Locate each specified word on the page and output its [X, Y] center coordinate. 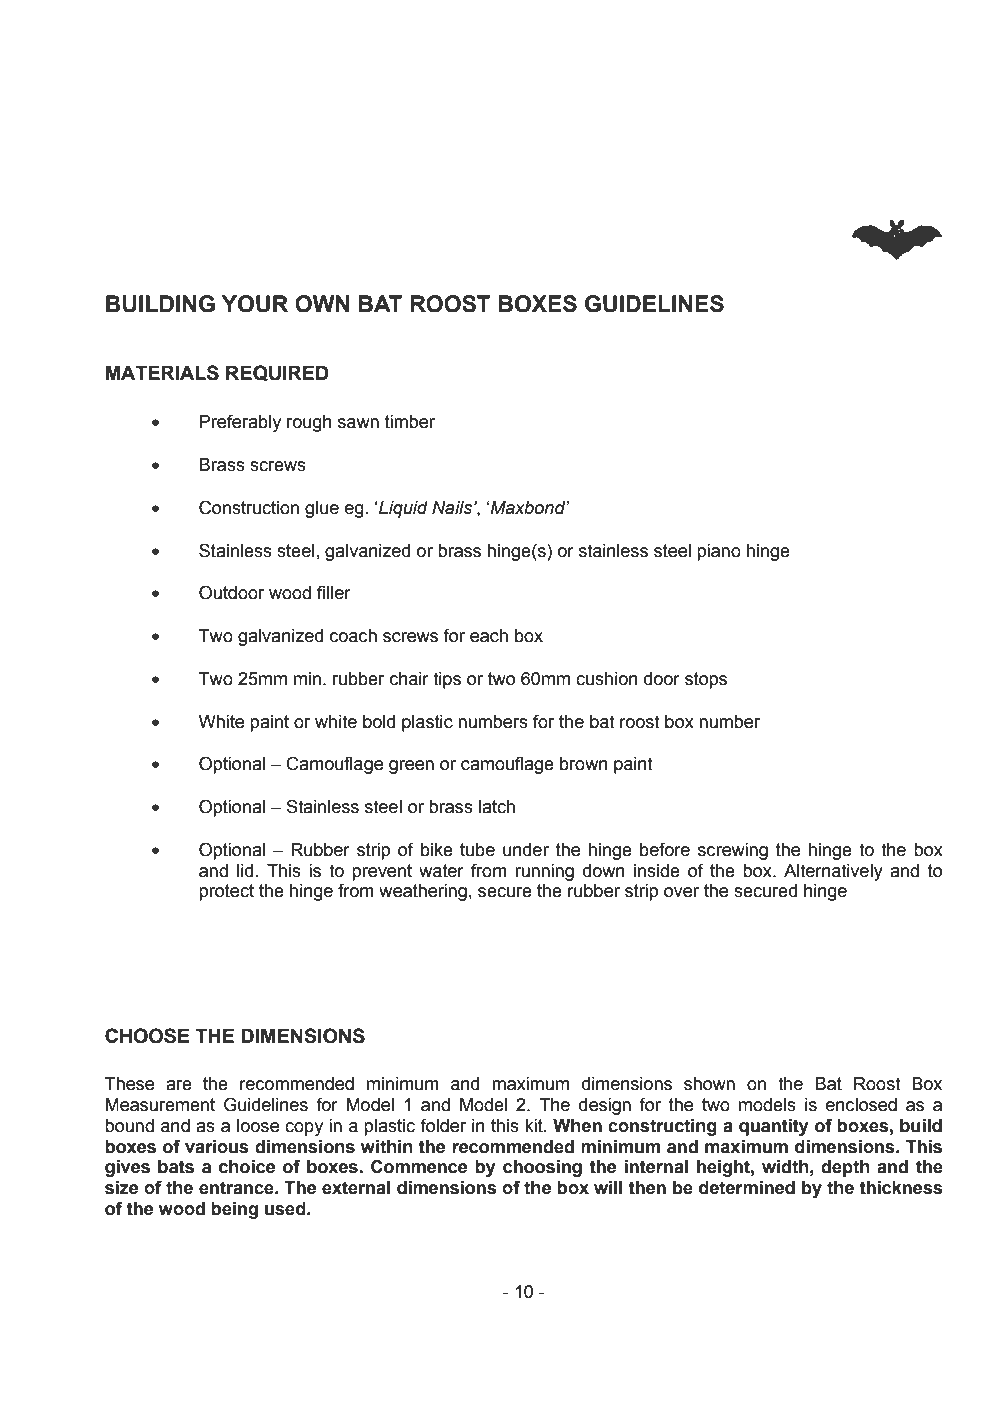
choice [247, 1167]
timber [410, 422]
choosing [542, 1168]
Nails [453, 508]
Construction [249, 507]
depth [845, 1168]
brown [584, 764]
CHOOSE [147, 1036]
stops [706, 680]
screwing [733, 851]
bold [379, 722]
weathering [423, 892]
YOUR [255, 304]
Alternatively [833, 872]
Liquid [402, 509]
